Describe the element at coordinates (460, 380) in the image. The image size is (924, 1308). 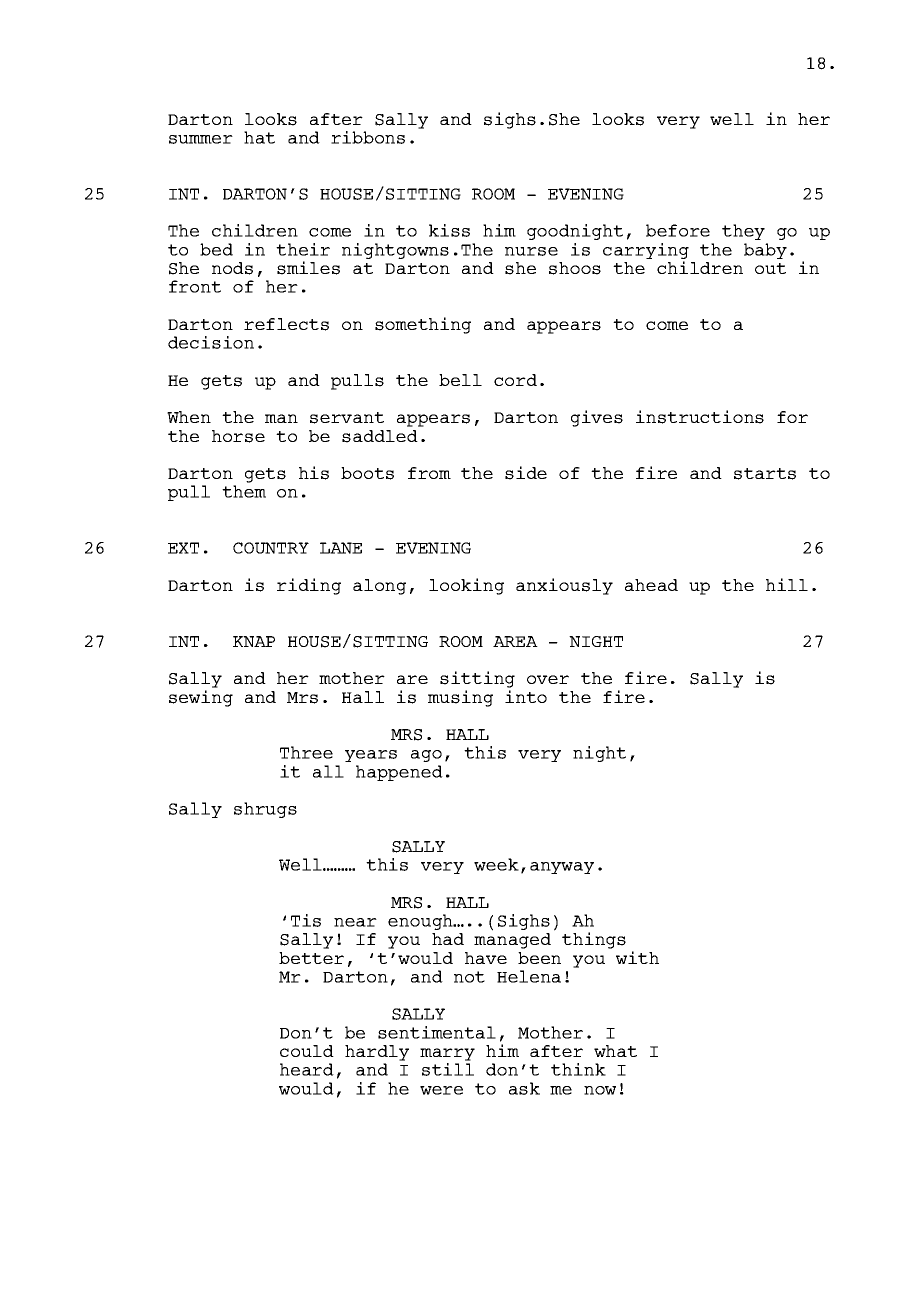
I see `bell` at that location.
